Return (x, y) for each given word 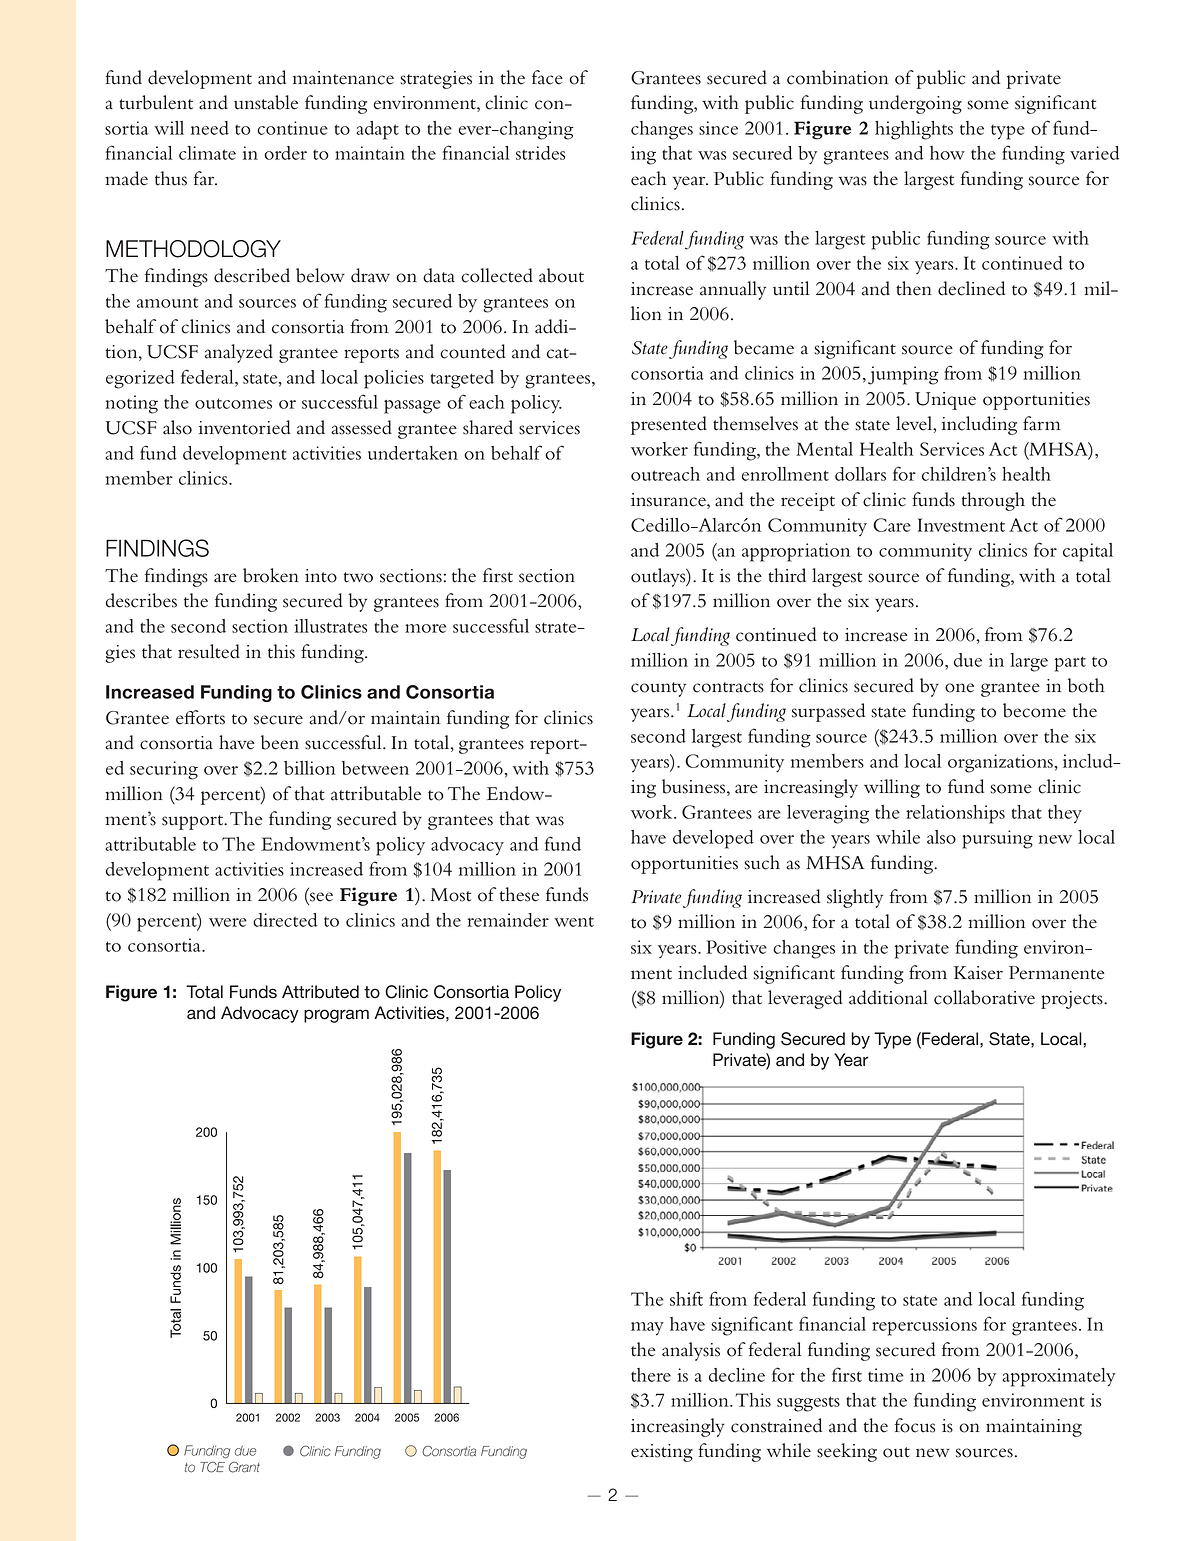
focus (915, 1425)
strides (541, 153)
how (947, 153)
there (651, 1375)
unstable (266, 102)
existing (662, 1453)
